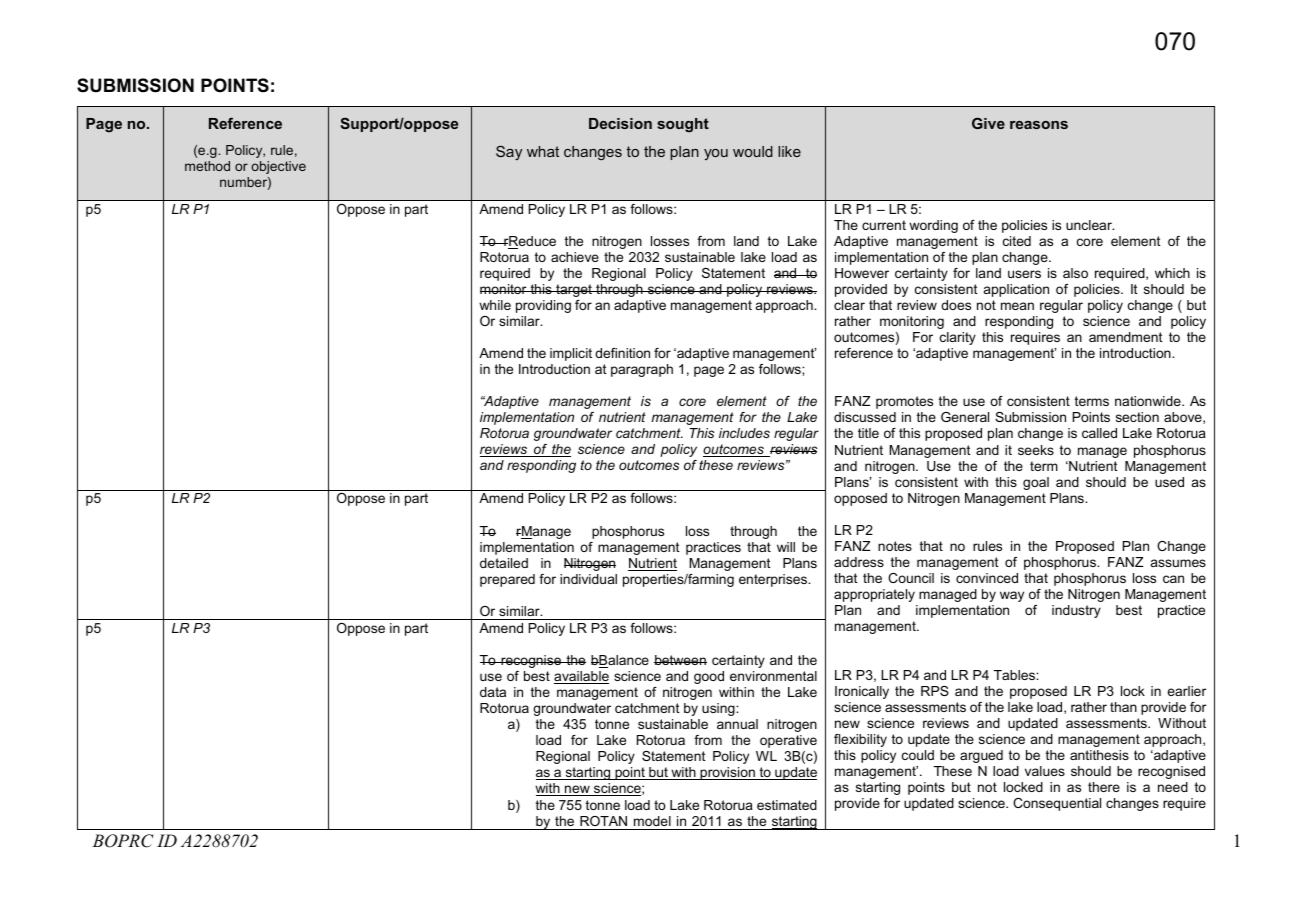 The width and height of the page is (1308, 924). Describe the element at coordinates (652, 821) in the page. I see `model` at that location.
